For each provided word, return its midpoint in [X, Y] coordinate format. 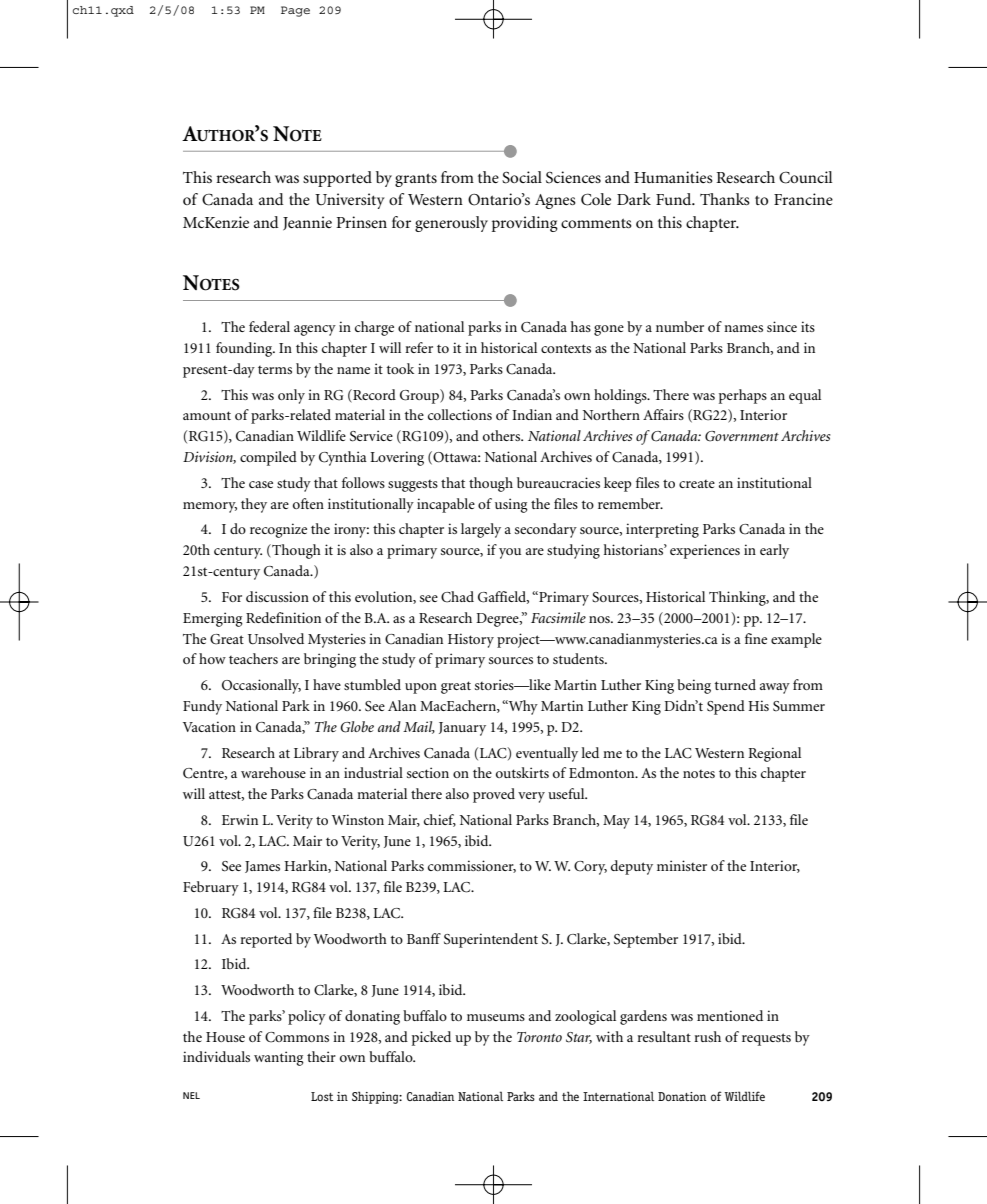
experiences [705, 551]
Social [522, 177]
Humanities [673, 177]
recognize [278, 530]
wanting [279, 1058]
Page [295, 11]
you [510, 553]
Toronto [539, 1037]
